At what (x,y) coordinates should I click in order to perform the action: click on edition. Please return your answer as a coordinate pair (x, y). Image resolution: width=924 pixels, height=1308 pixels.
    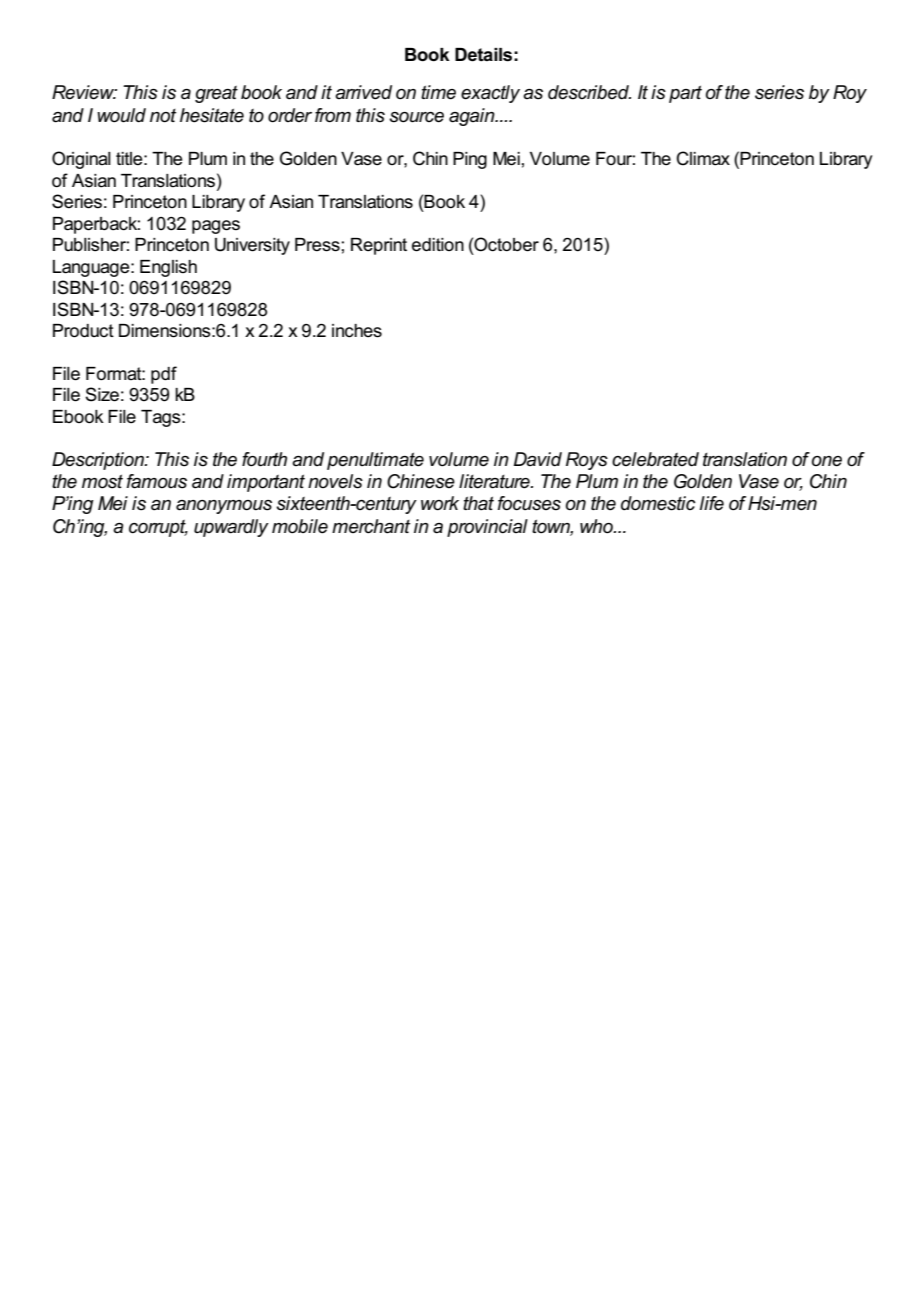
    Looking at the image, I should click on (438, 245).
